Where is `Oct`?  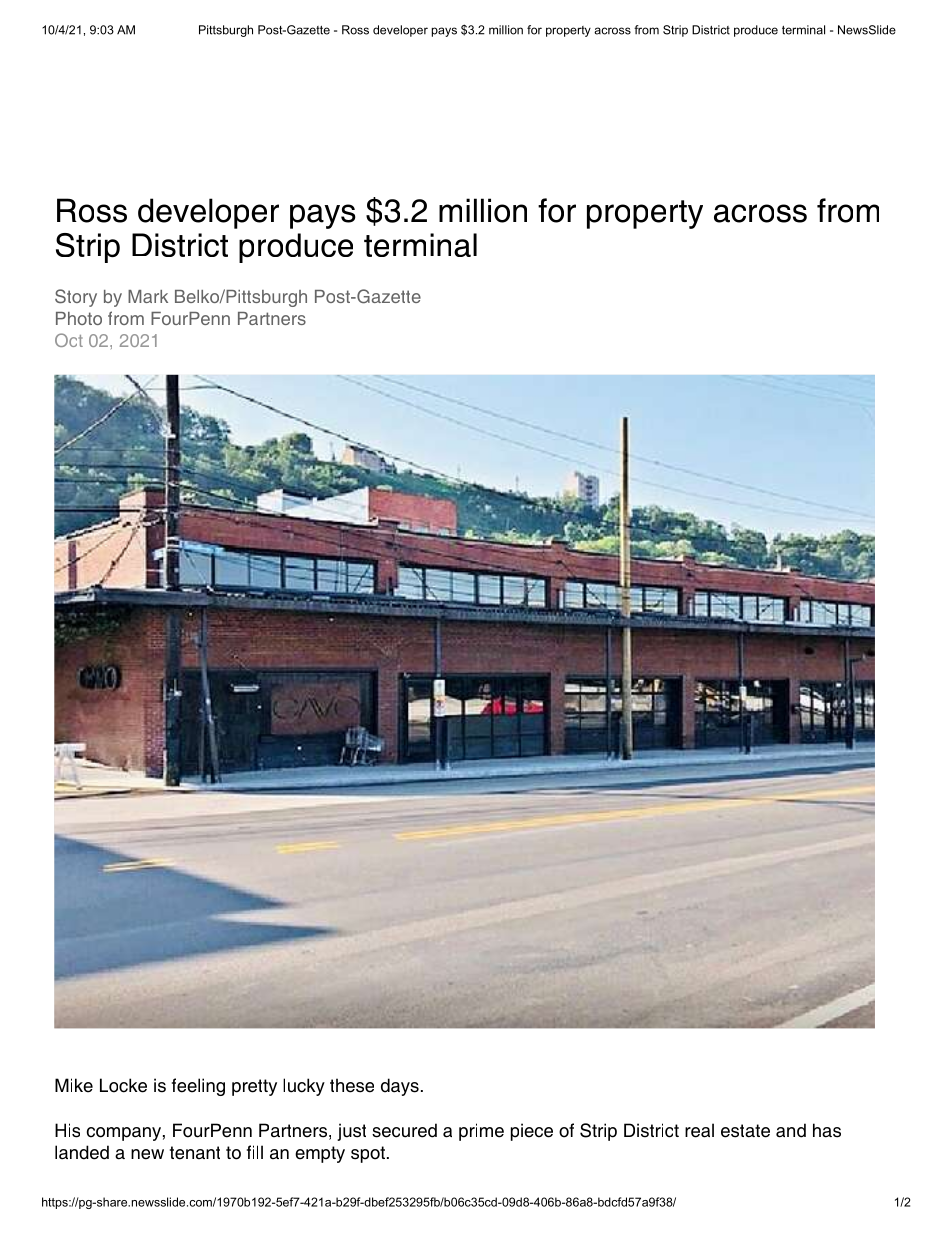
Oct is located at coordinates (69, 340).
